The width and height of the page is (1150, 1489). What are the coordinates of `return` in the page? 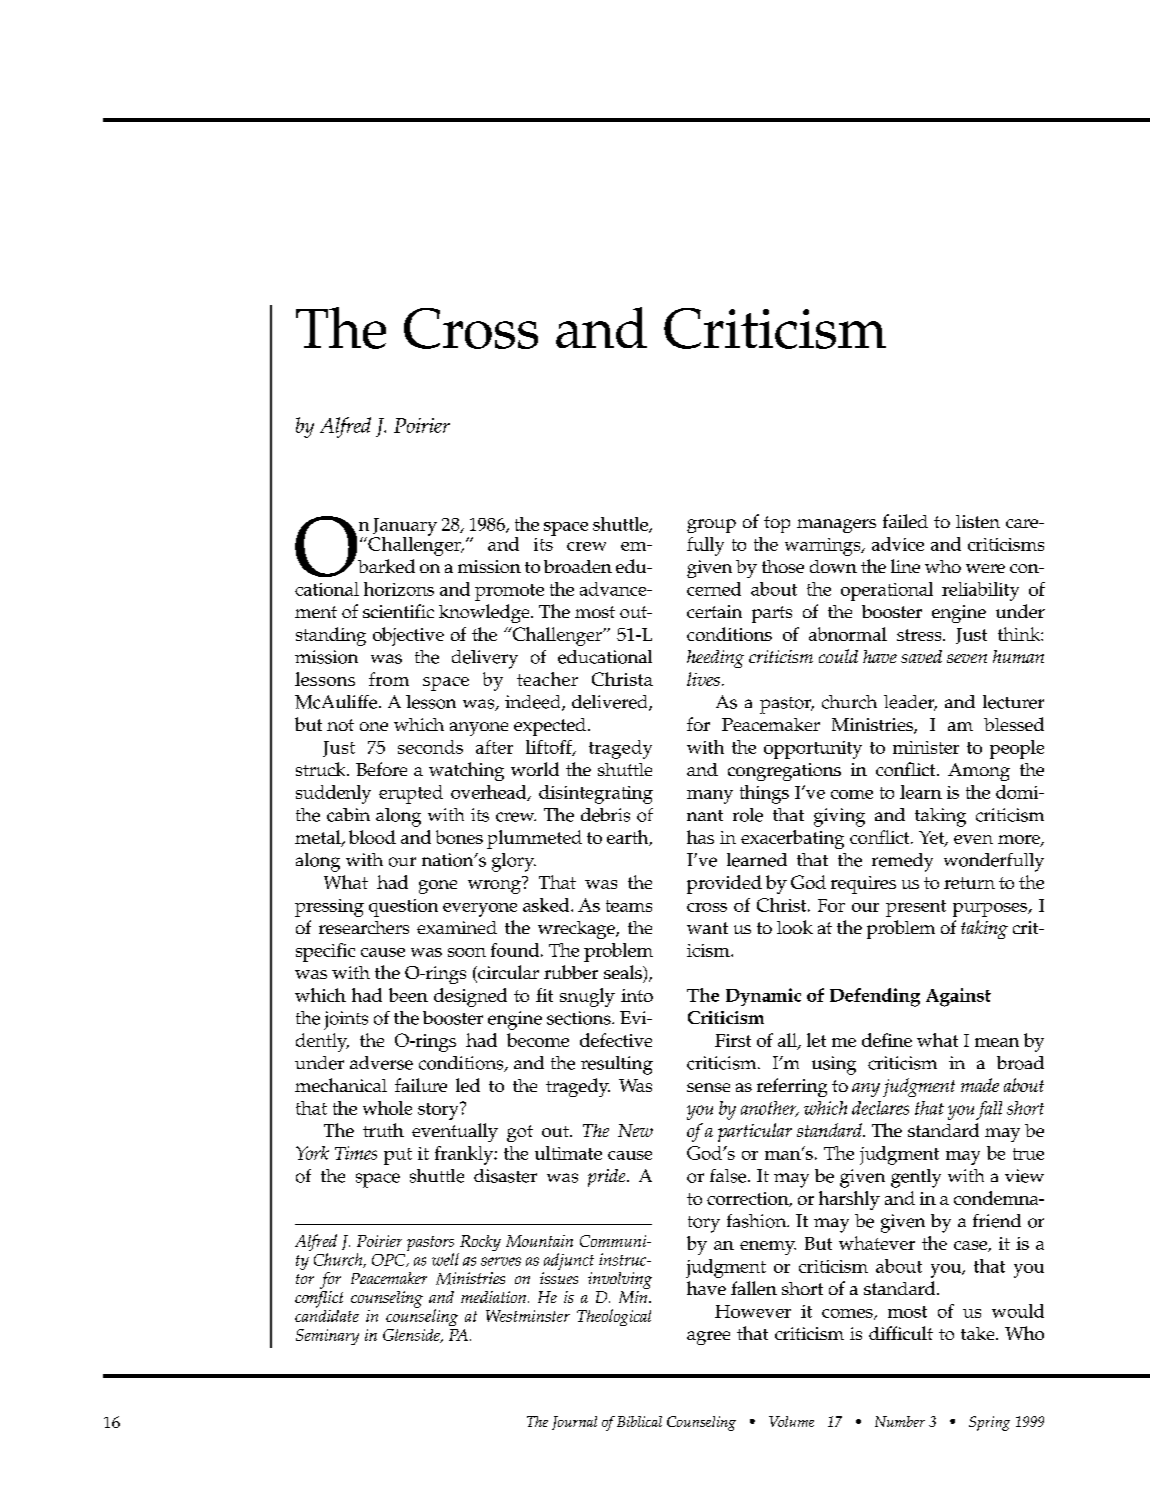 It's located at (969, 883).
